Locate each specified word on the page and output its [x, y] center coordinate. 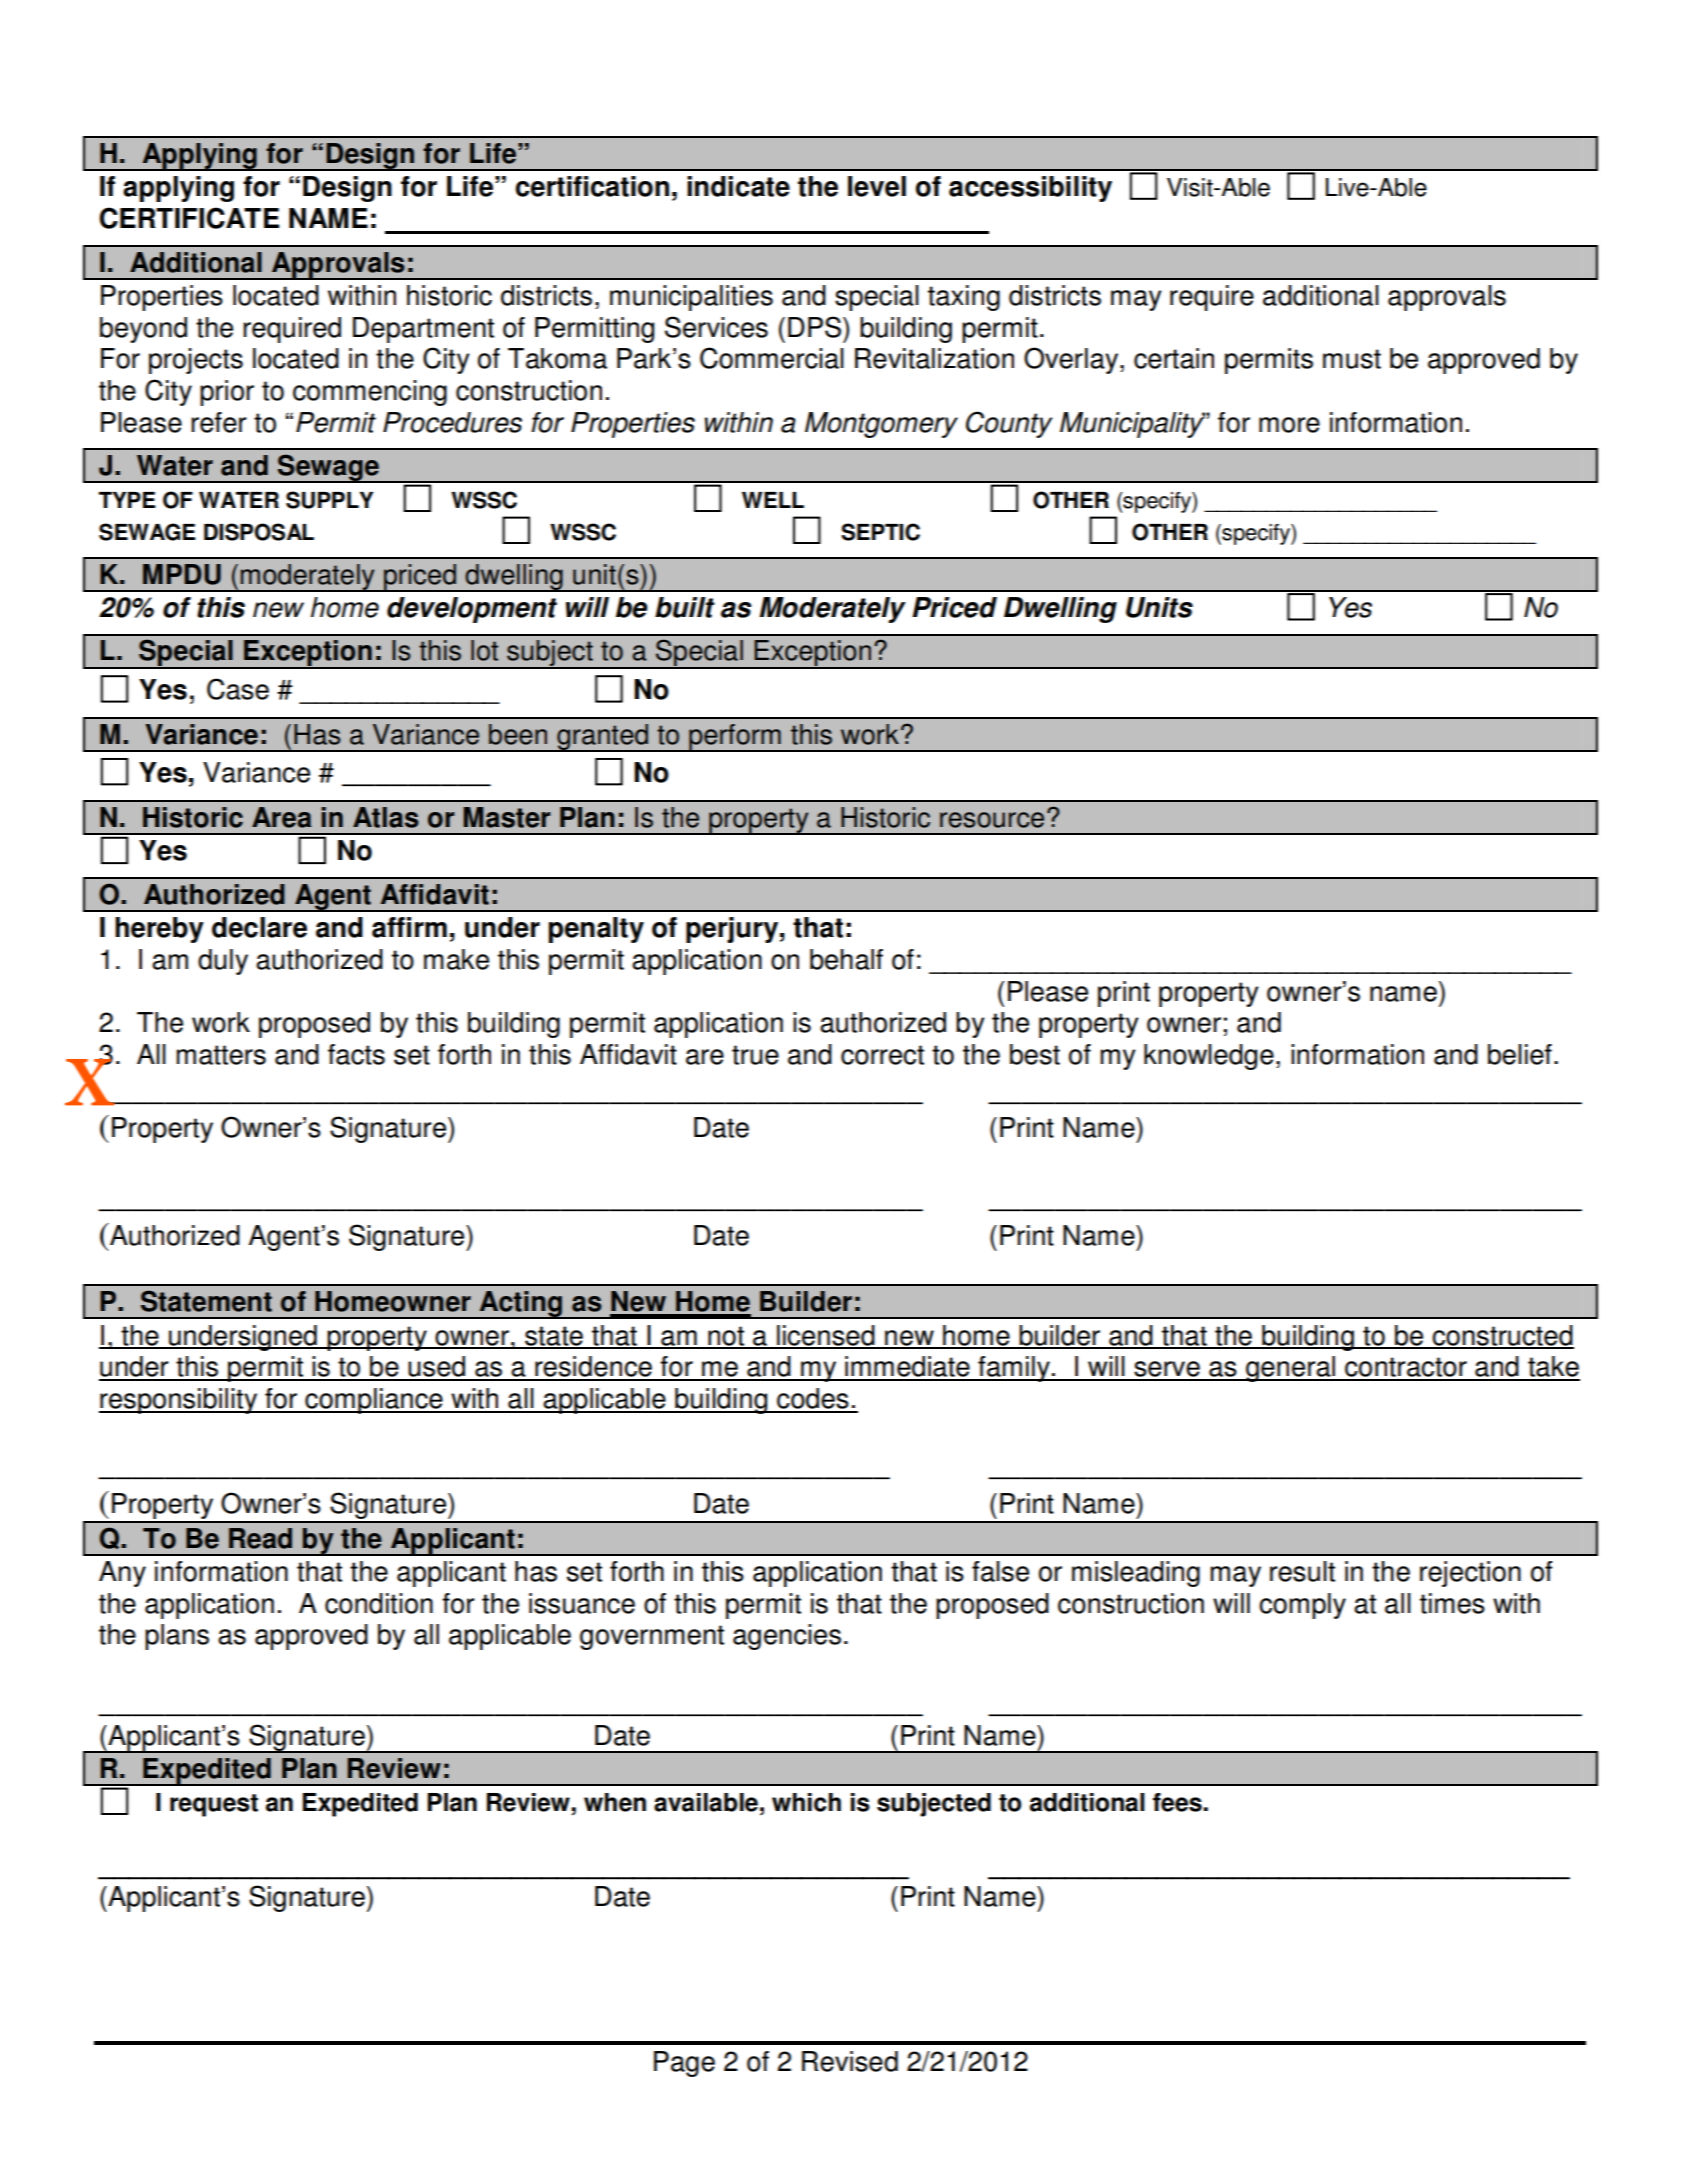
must [1352, 359]
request [214, 1805]
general [1290, 1369]
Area [282, 817]
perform [735, 738]
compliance [374, 1401]
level [877, 186]
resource [992, 820]
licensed [826, 1336]
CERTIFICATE [189, 218]
